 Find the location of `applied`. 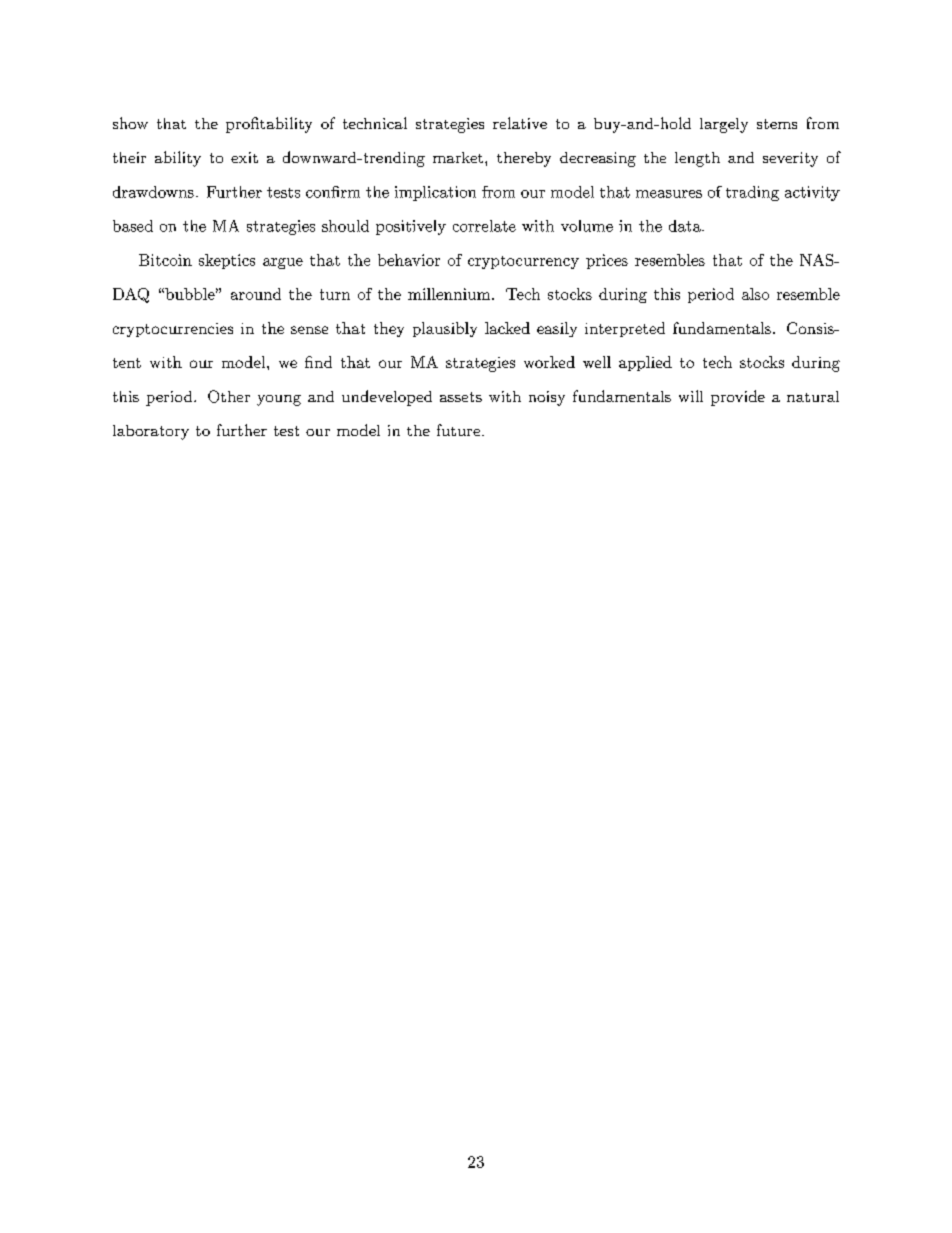

applied is located at coordinates (645, 363).
